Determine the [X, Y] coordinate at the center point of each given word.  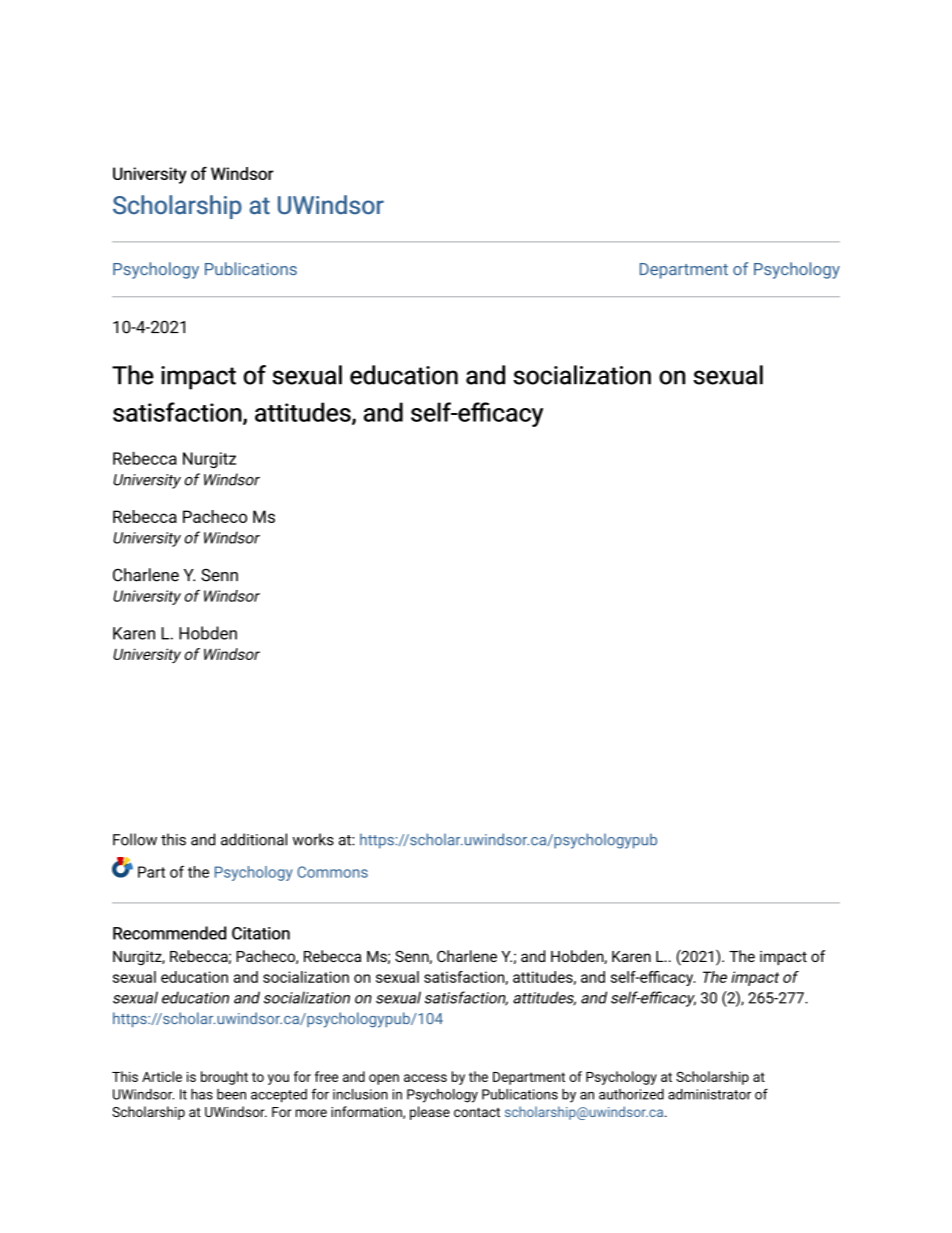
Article [162, 1076]
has [202, 1094]
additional [254, 839]
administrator [709, 1094]
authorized [631, 1094]
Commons [332, 872]
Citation [261, 933]
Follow [135, 839]
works [313, 839]
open [384, 1079]
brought [224, 1078]
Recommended [169, 933]
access [425, 1078]
